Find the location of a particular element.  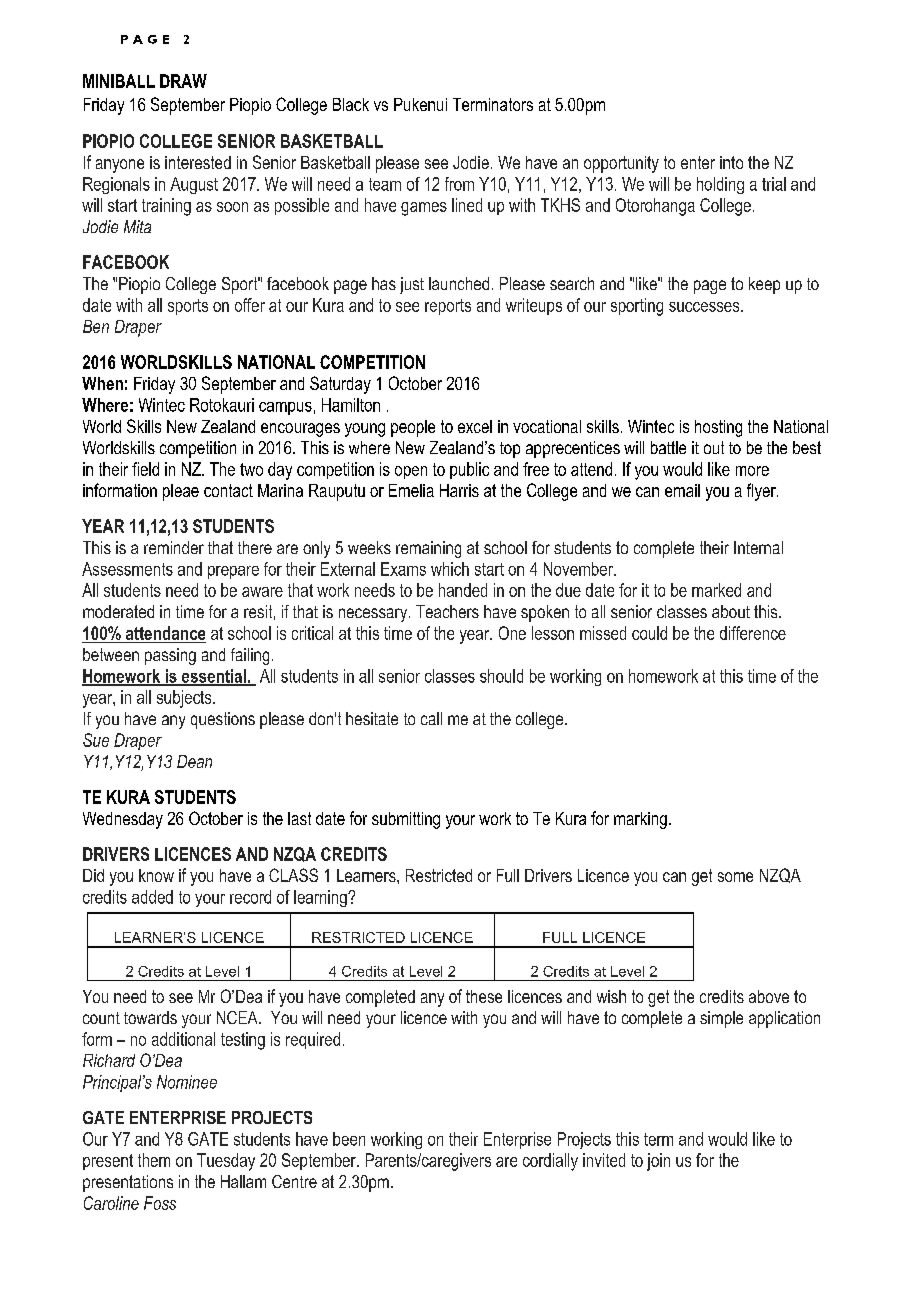

Teachers is located at coordinates (447, 611).
